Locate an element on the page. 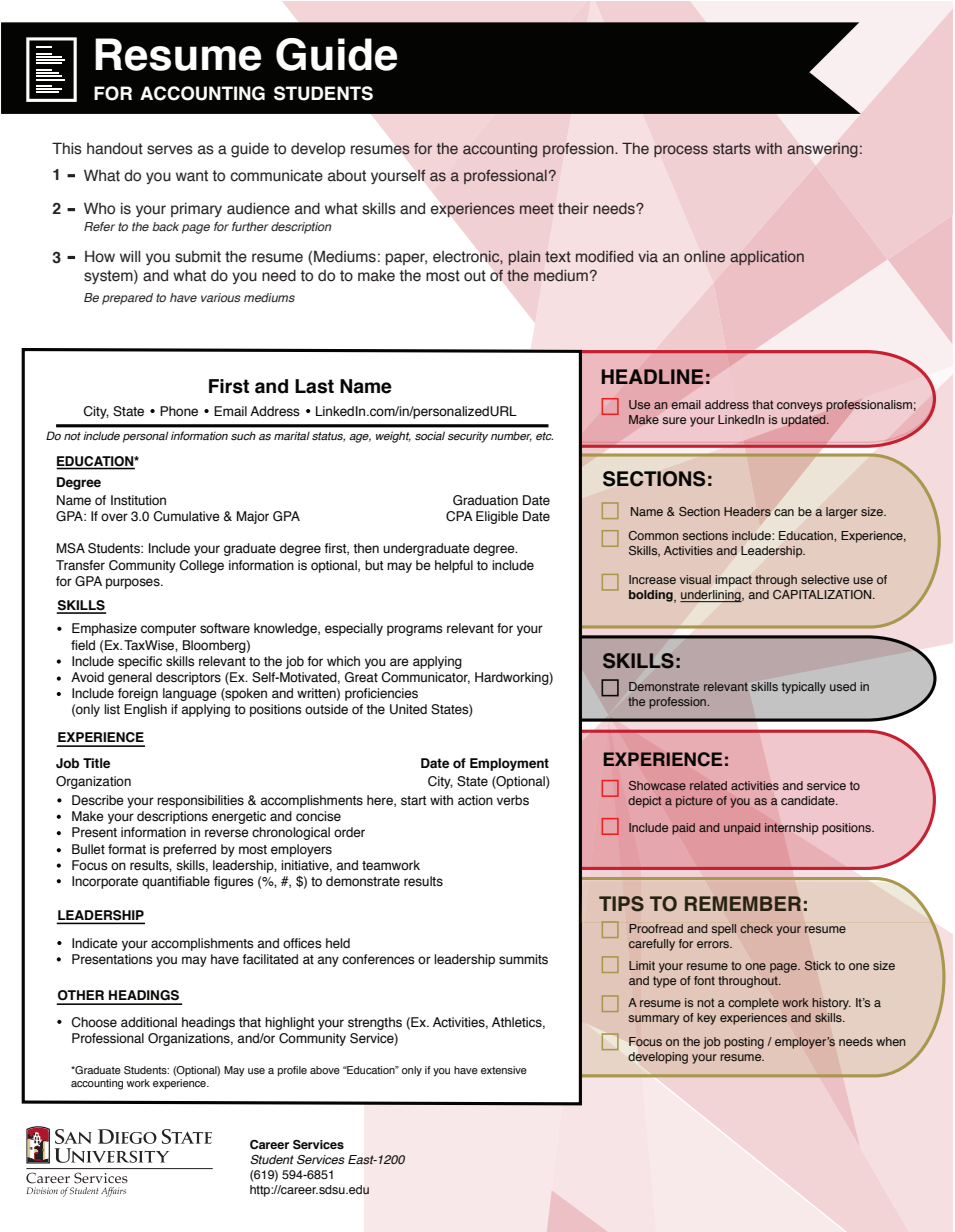  want is located at coordinates (192, 176).
